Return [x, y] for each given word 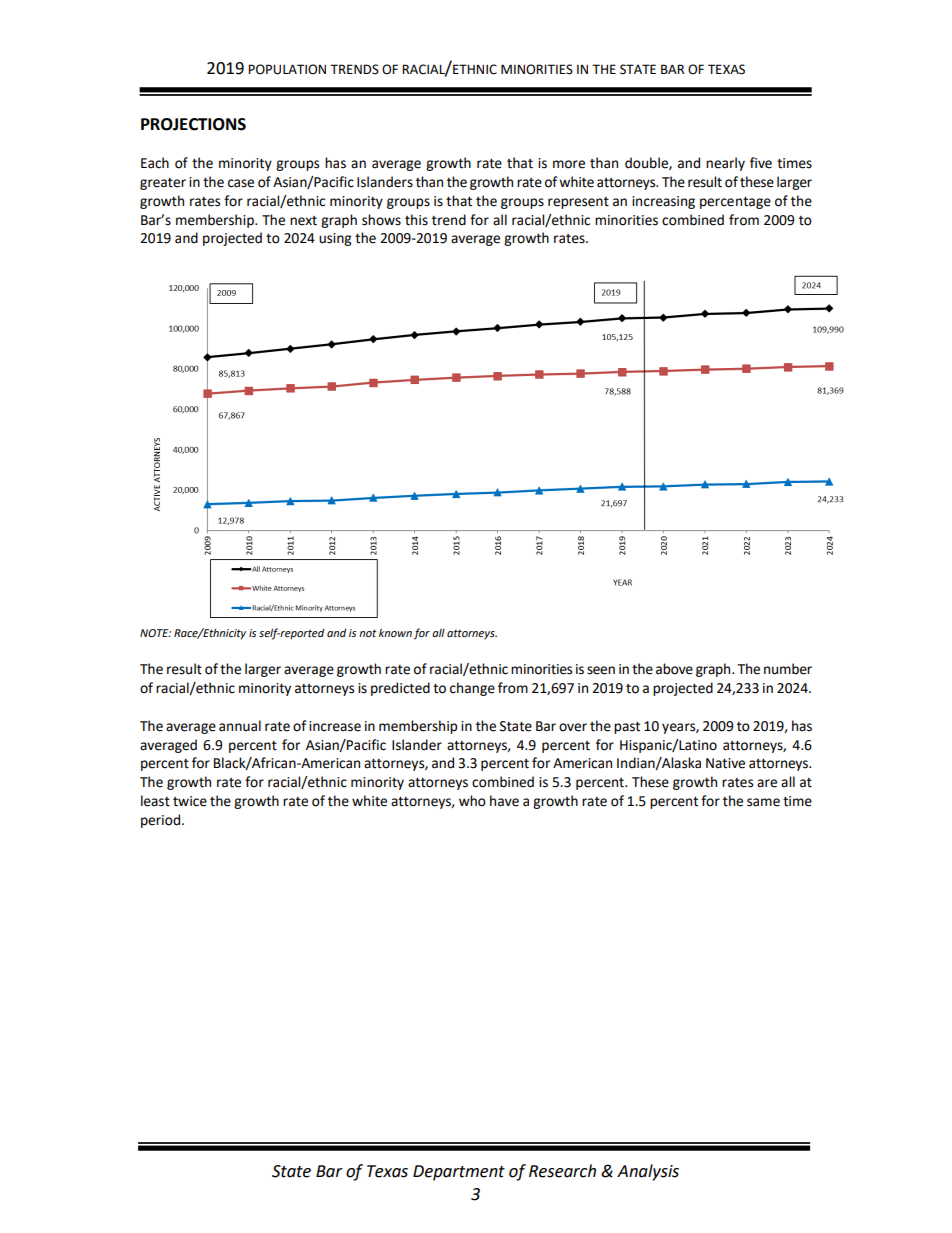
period [160, 821]
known [395, 633]
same [763, 802]
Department [459, 1173]
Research [562, 1171]
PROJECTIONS [193, 124]
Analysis [648, 1172]
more [569, 164]
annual [240, 726]
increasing [663, 202]
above [674, 669]
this [416, 220]
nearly [725, 164]
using [335, 239]
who [472, 801]
